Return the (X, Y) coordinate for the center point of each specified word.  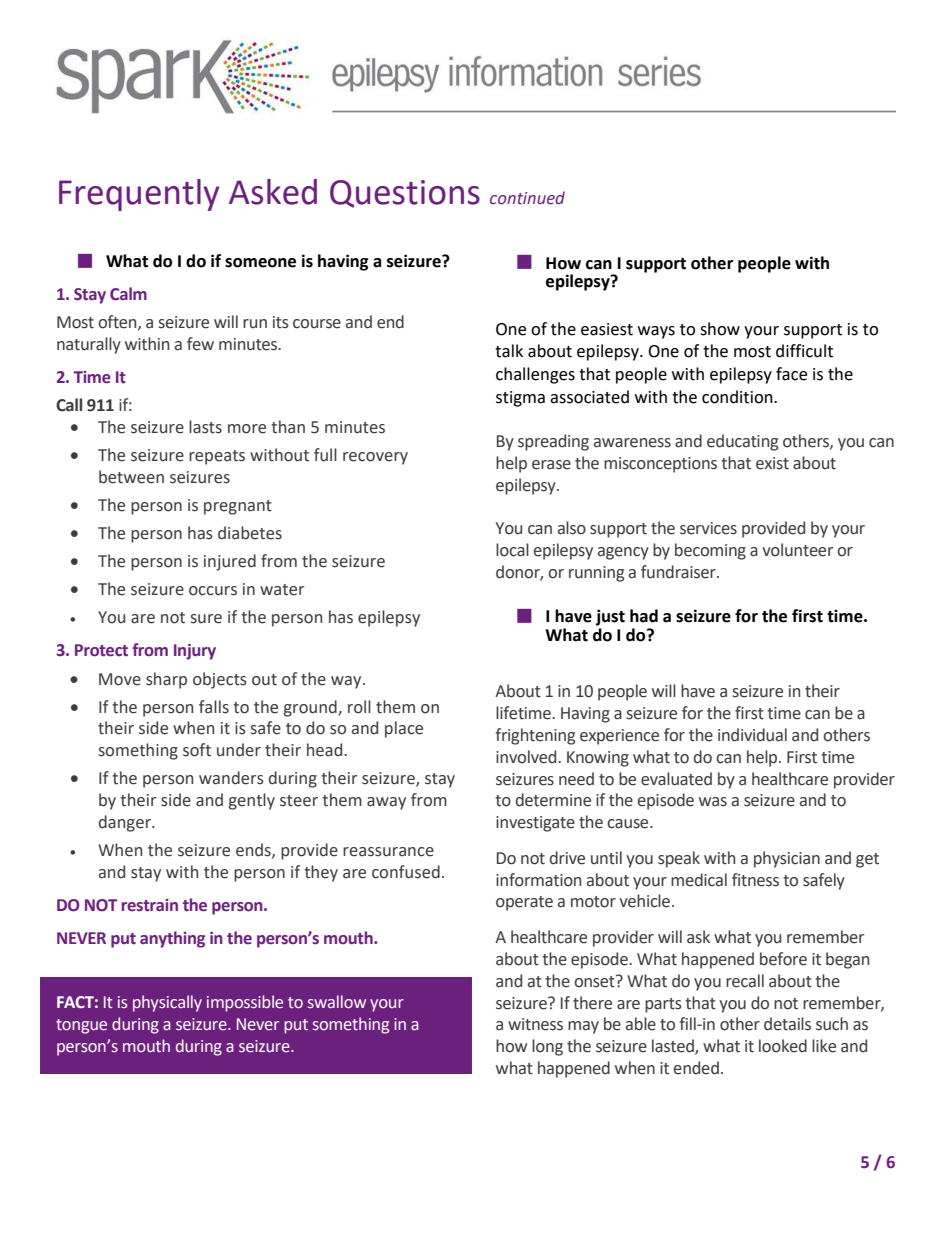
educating (742, 442)
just (610, 617)
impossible (245, 1003)
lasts (205, 427)
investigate (535, 824)
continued (527, 198)
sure (206, 619)
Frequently (139, 195)
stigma (520, 399)
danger (126, 823)
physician (787, 859)
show (720, 329)
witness (535, 1024)
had (644, 616)
